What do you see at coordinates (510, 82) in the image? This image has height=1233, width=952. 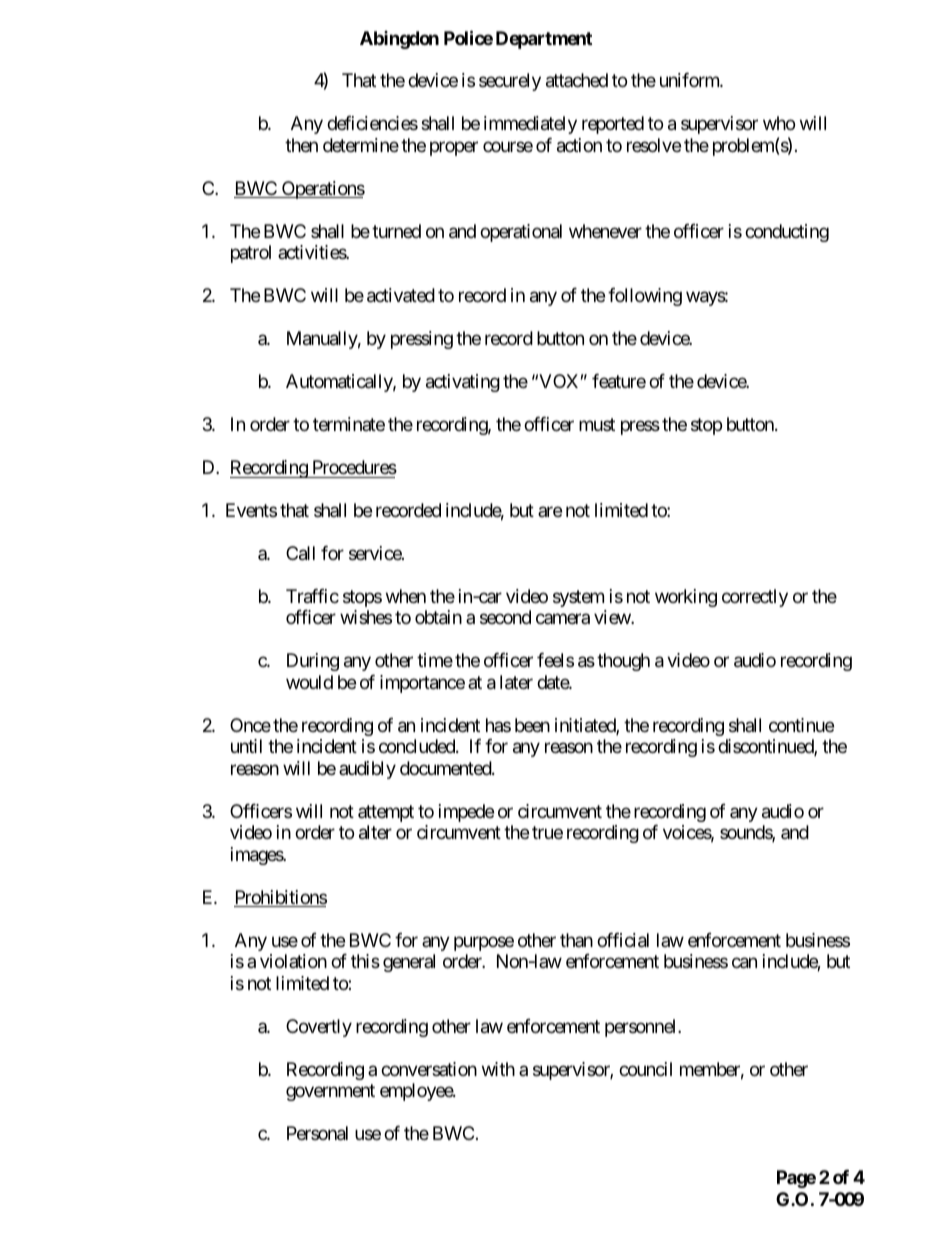 I see `securely` at bounding box center [510, 82].
